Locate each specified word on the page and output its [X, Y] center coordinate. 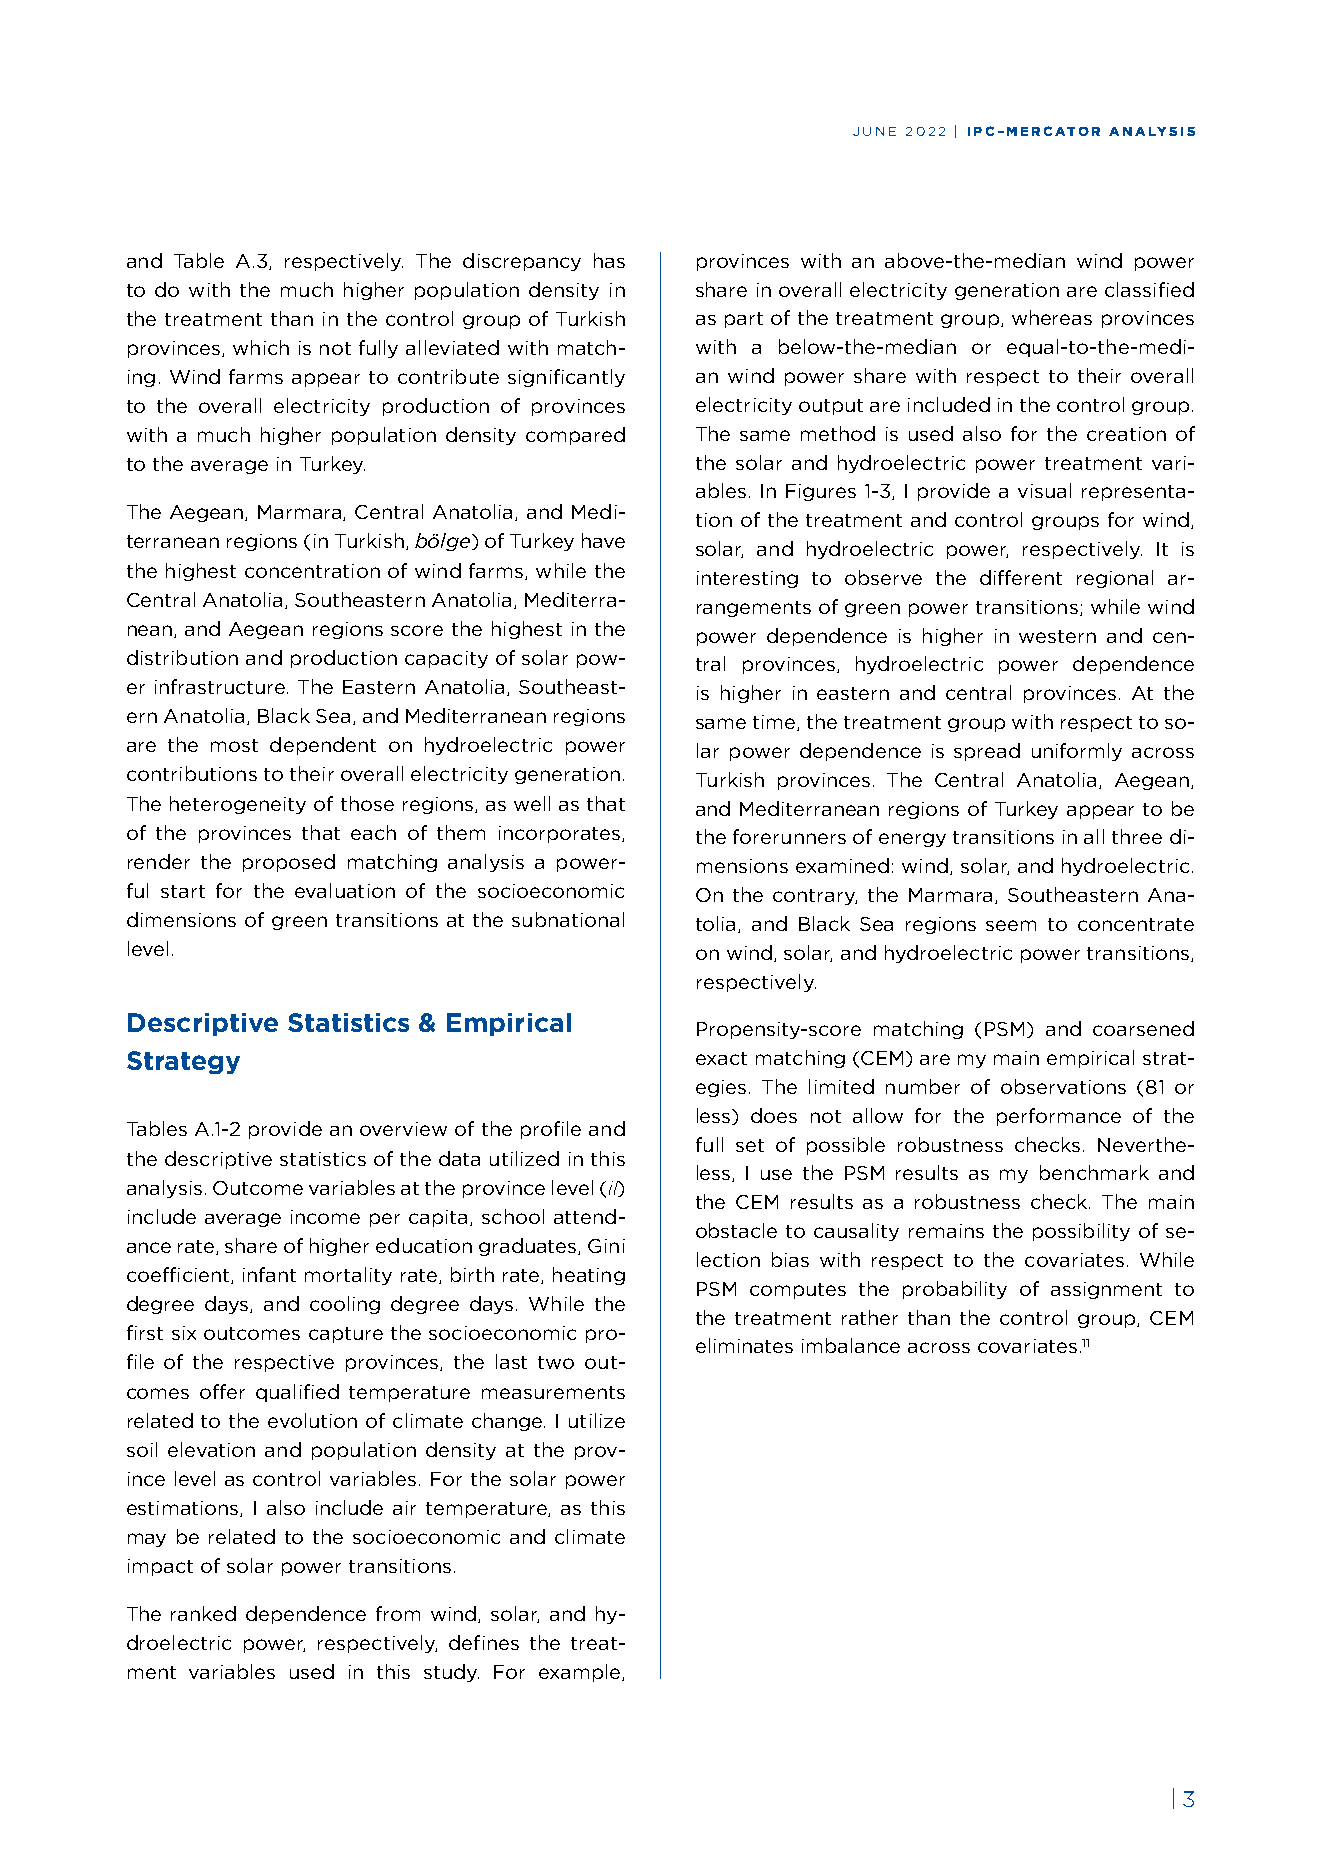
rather [870, 1317]
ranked [203, 1613]
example [581, 1673]
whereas [1052, 317]
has [609, 260]
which [261, 347]
